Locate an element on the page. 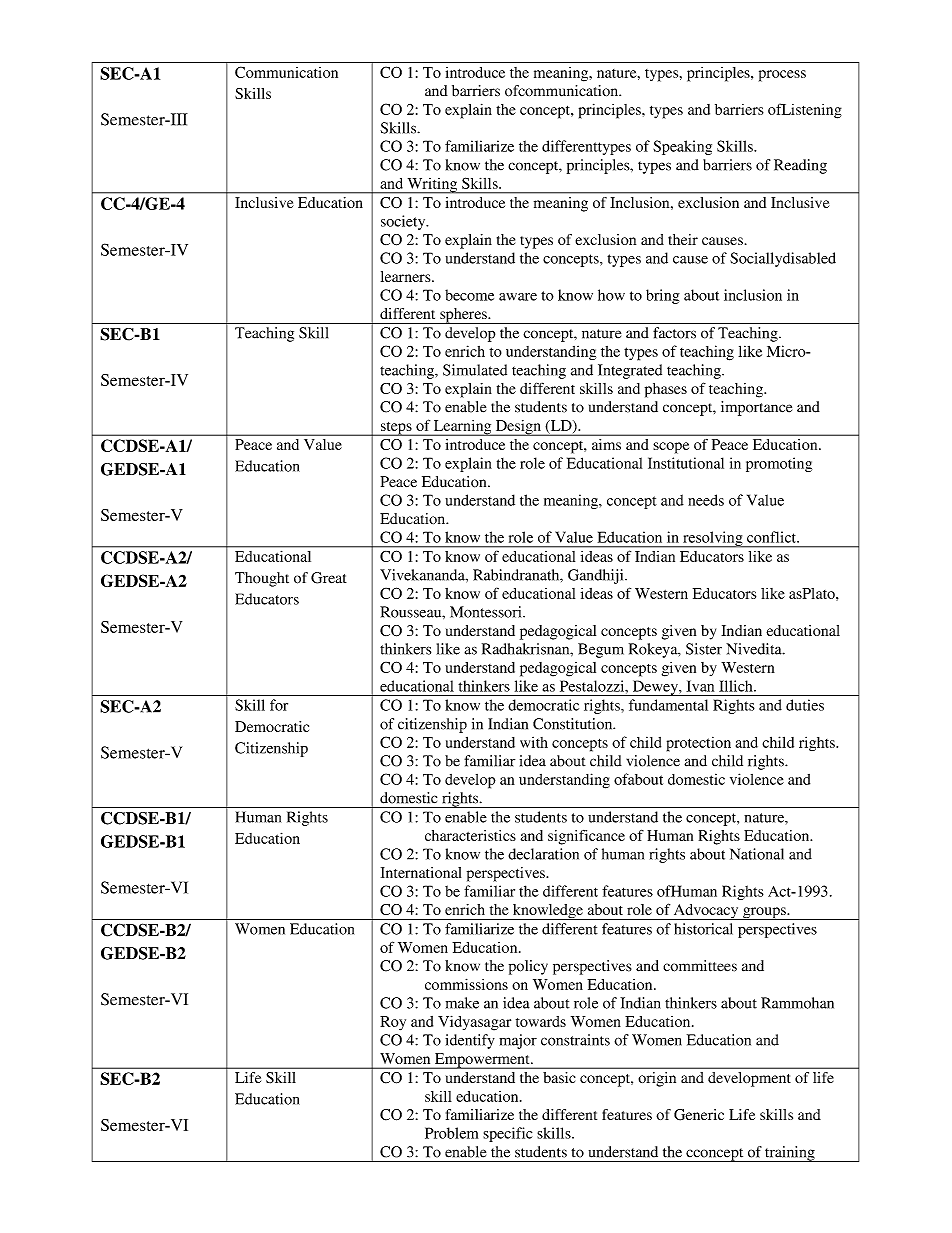 This image has height=1233, width=952. Roy is located at coordinates (393, 1023).
